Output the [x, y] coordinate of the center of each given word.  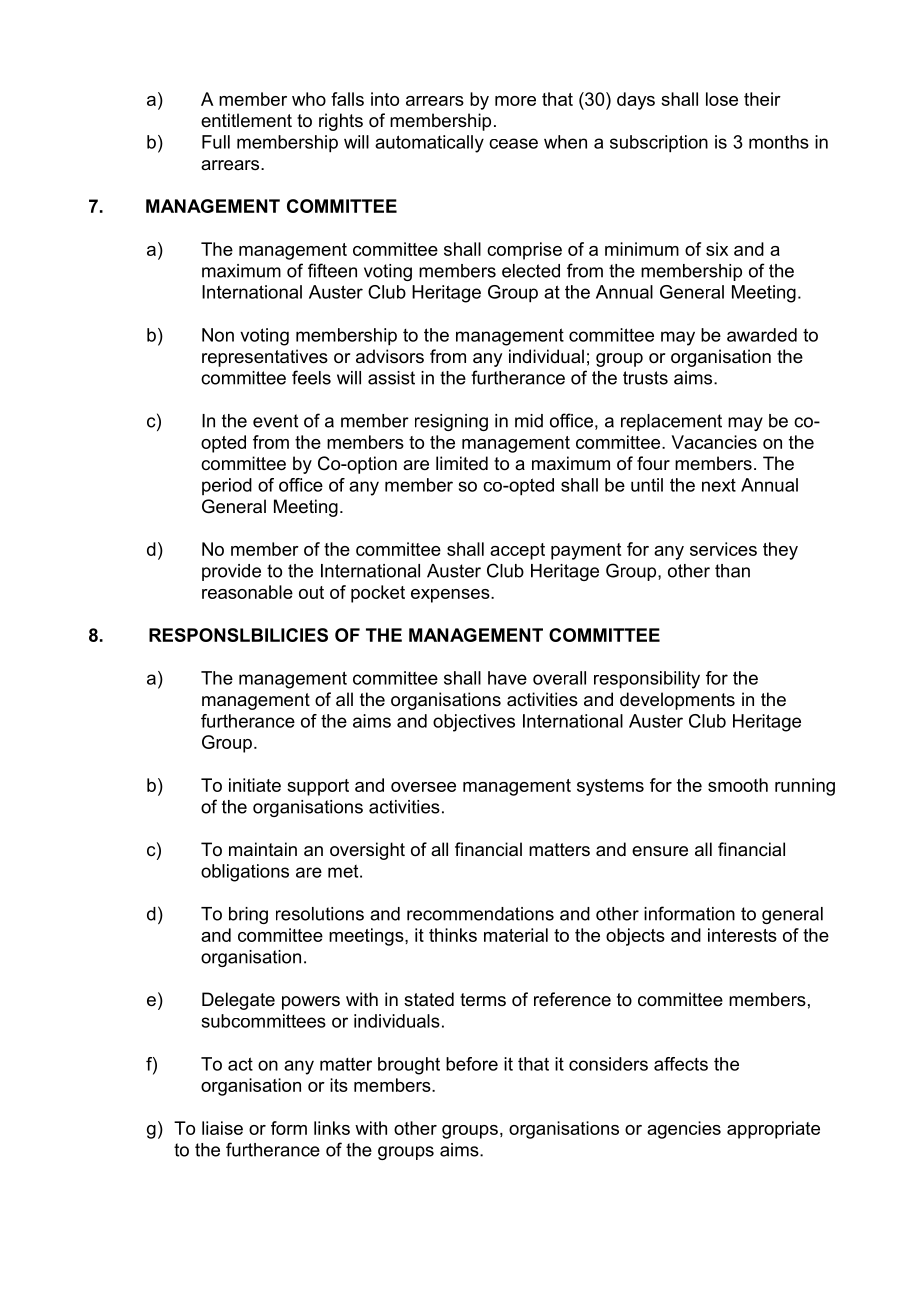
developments [677, 701]
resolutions [320, 914]
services [723, 549]
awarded [762, 335]
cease [513, 143]
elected [531, 271]
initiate [255, 785]
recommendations [480, 914]
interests [742, 935]
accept [517, 551]
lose [722, 99]
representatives [265, 358]
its [339, 1085]
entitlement [246, 120]
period [227, 486]
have [507, 678]
